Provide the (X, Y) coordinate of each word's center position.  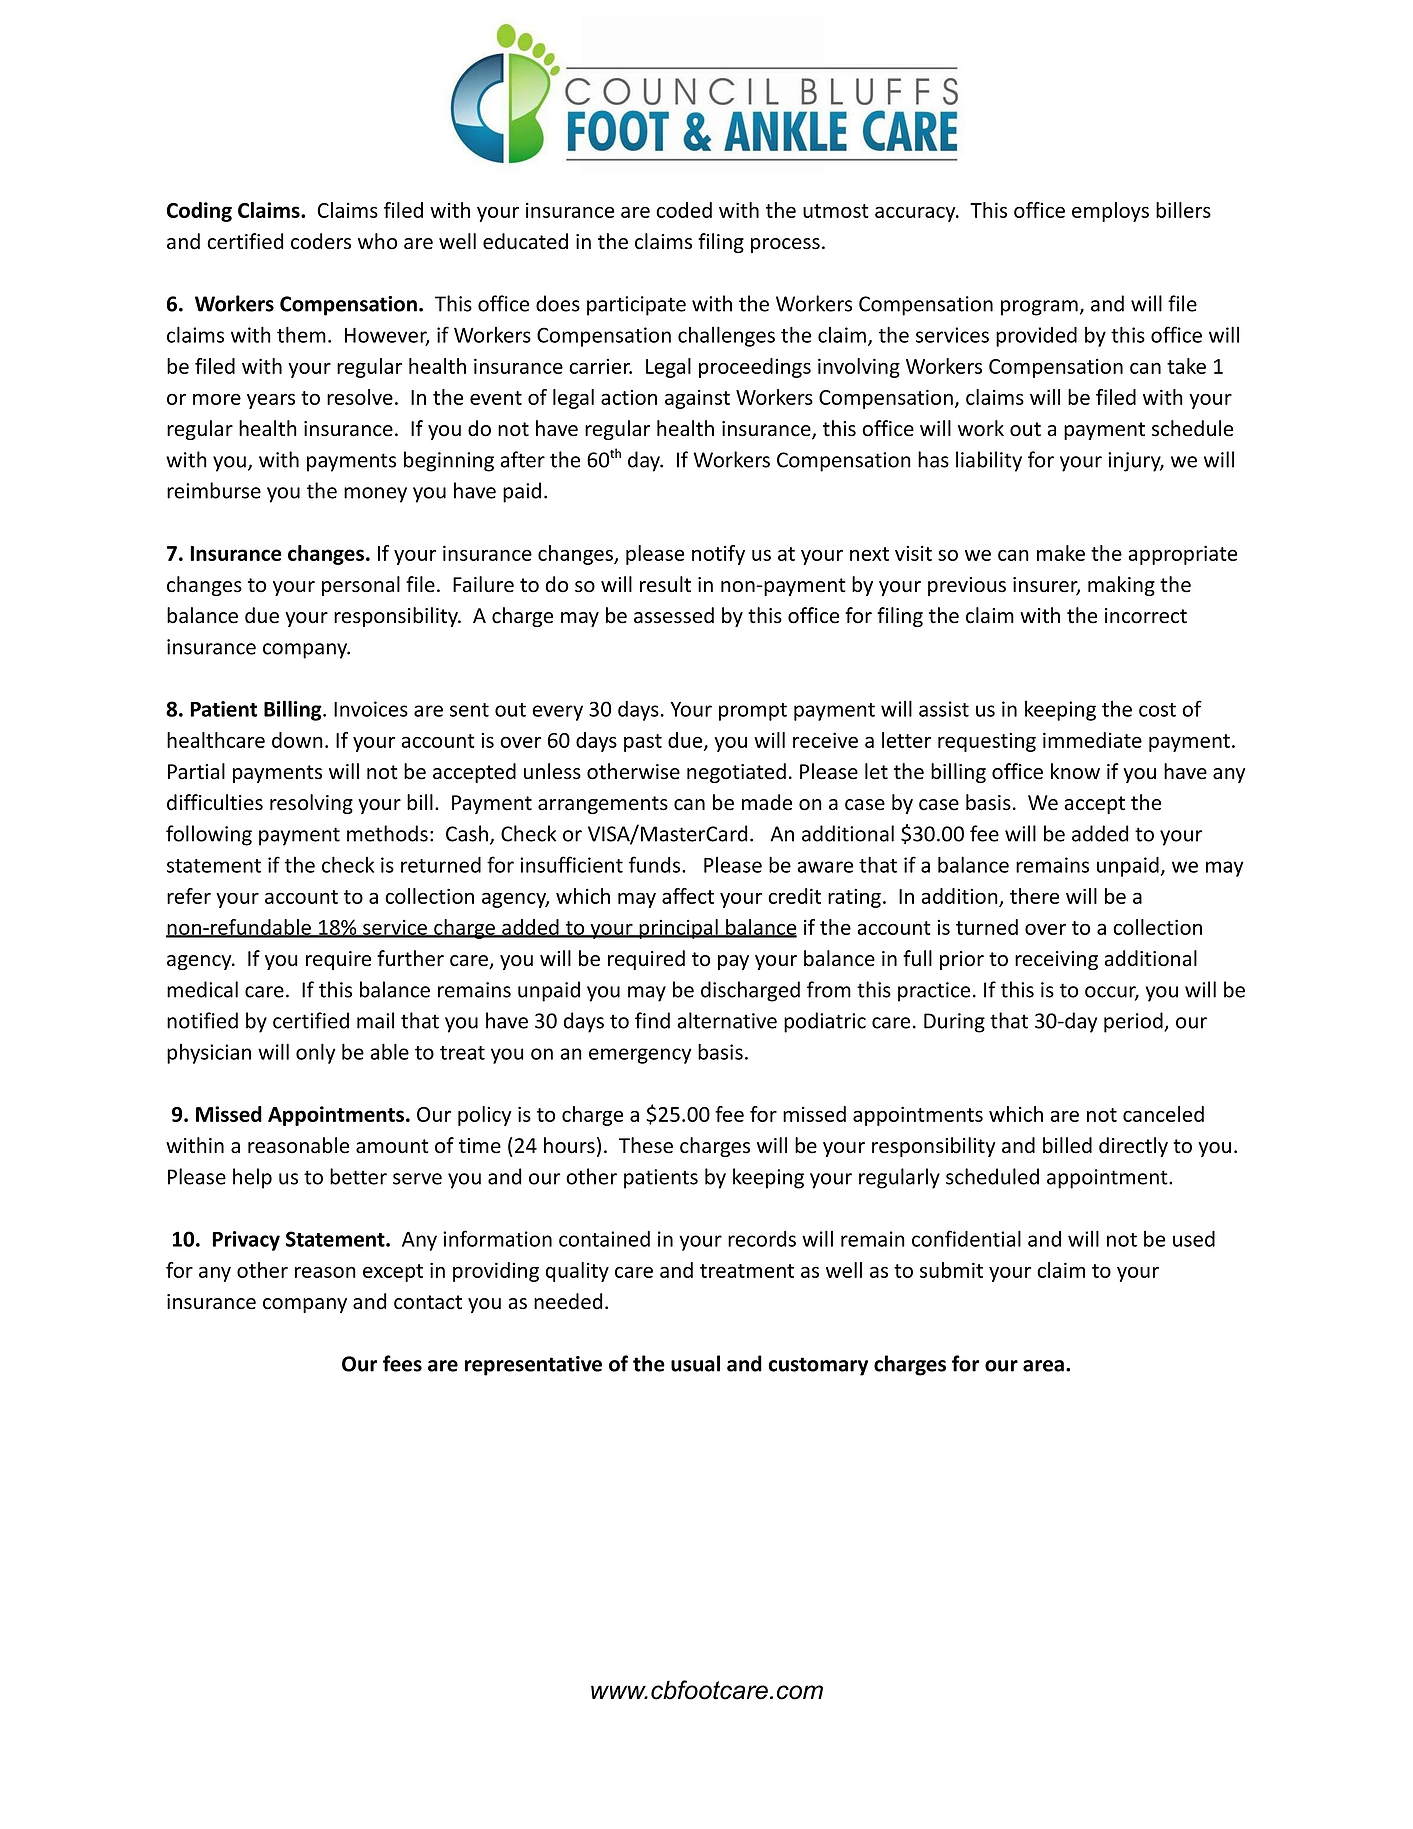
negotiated (736, 773)
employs (1110, 212)
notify (718, 555)
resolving (311, 804)
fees (402, 1363)
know (1075, 771)
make (1061, 553)
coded (684, 210)
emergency (640, 1056)
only (316, 1053)
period (1134, 1022)
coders (321, 241)
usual (695, 1363)
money (375, 495)
